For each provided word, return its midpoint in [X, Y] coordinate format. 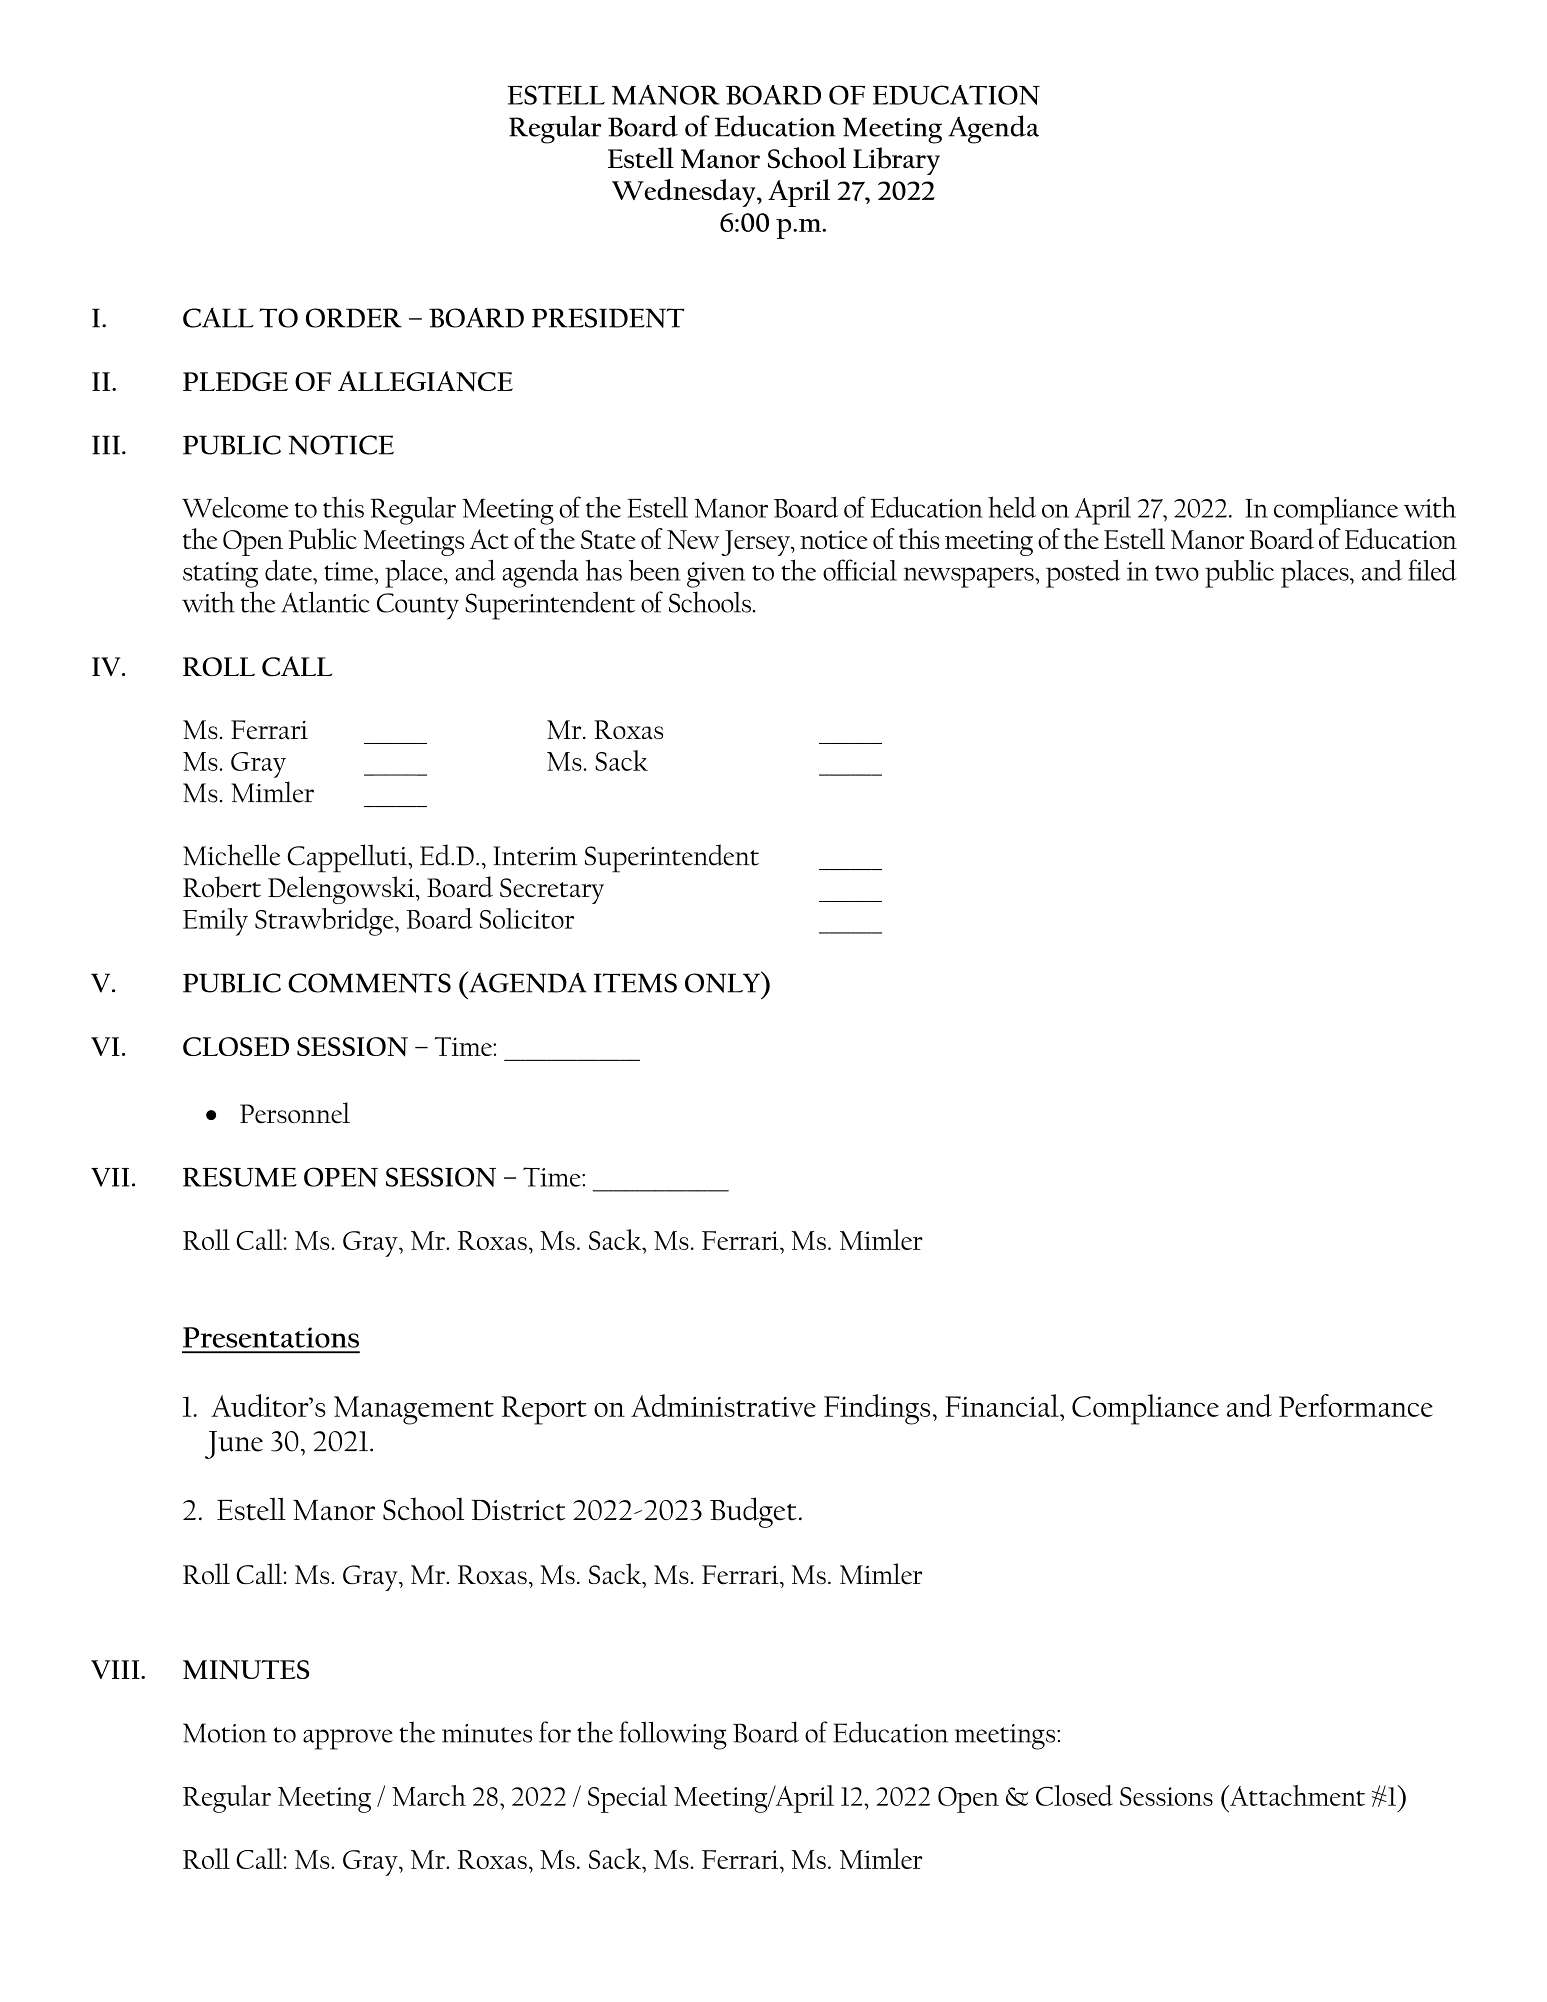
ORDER [354, 318]
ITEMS [635, 983]
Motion [225, 1733]
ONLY [723, 982]
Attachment [1296, 1795]
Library [896, 161]
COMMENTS [369, 983]
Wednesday [685, 193]
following [673, 1735]
